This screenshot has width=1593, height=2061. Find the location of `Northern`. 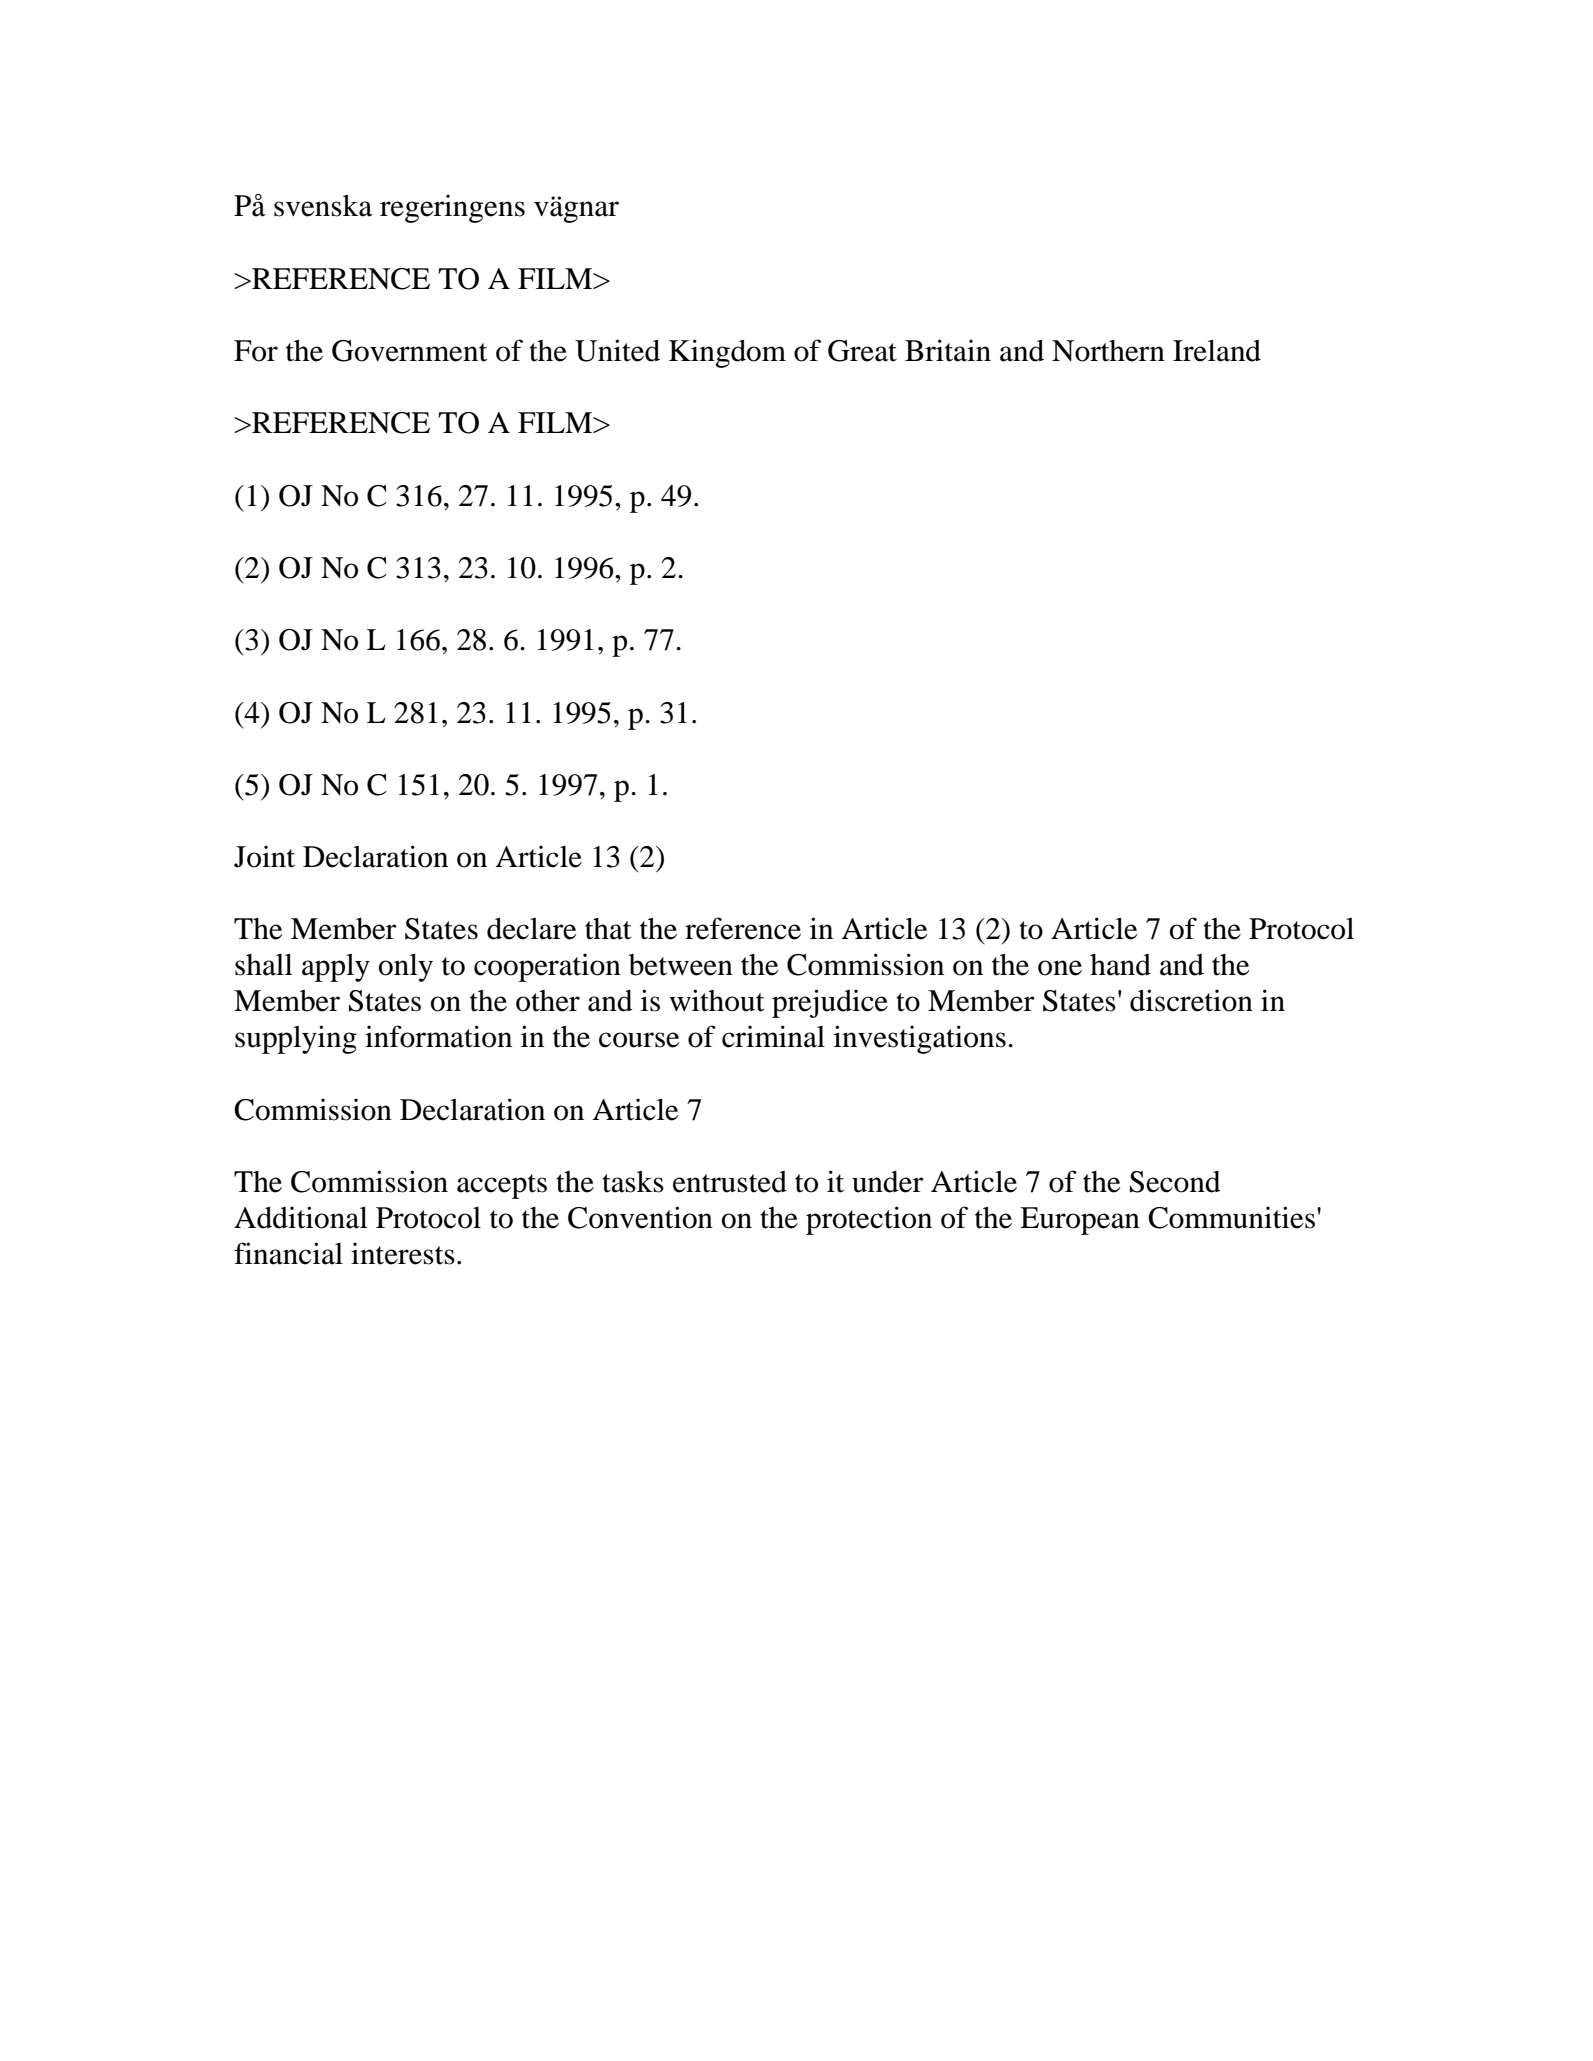

Northern is located at coordinates (1108, 351).
